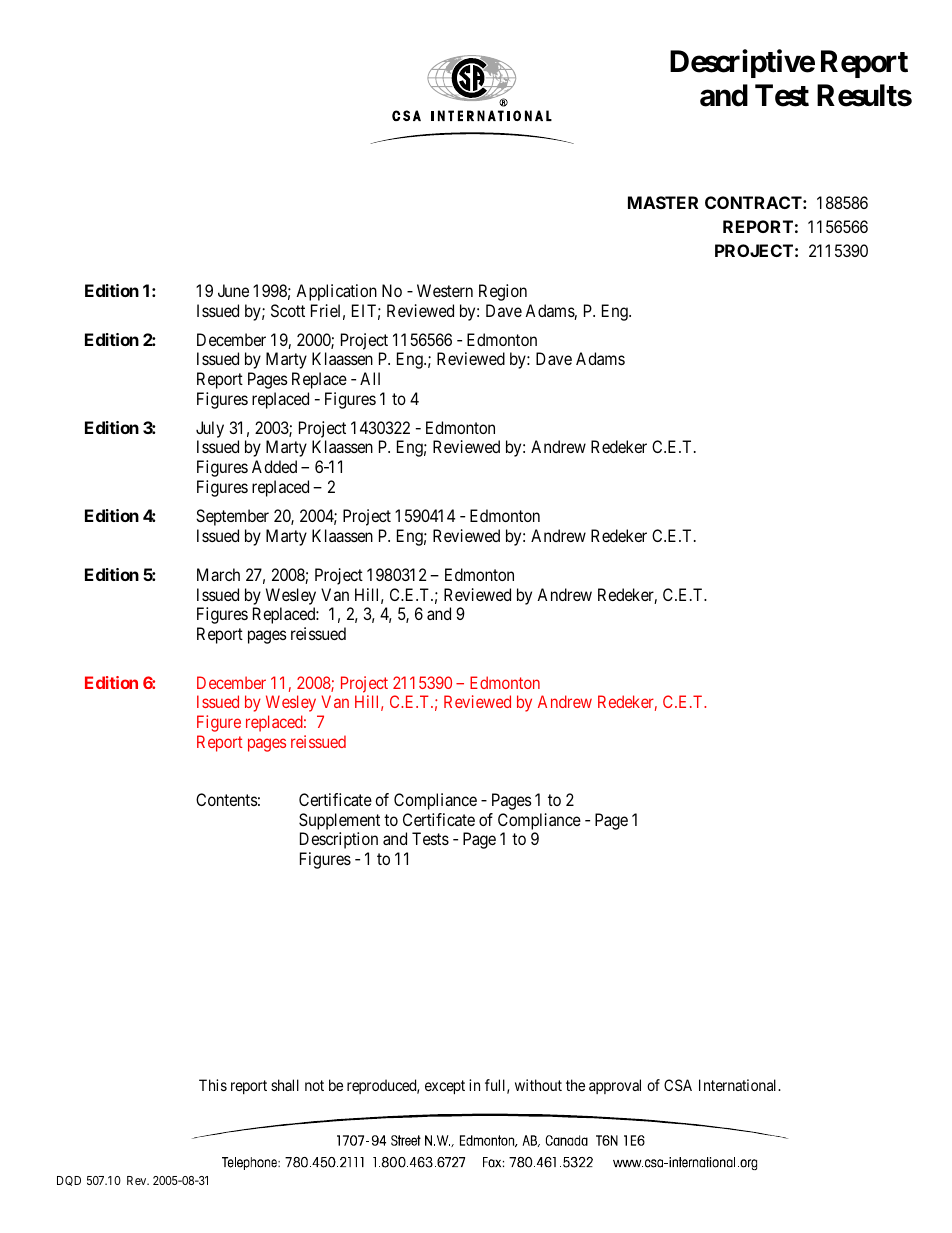 Image resolution: width=952 pixels, height=1233 pixels. Describe the element at coordinates (615, 1086) in the screenshot. I see `approval` at that location.
